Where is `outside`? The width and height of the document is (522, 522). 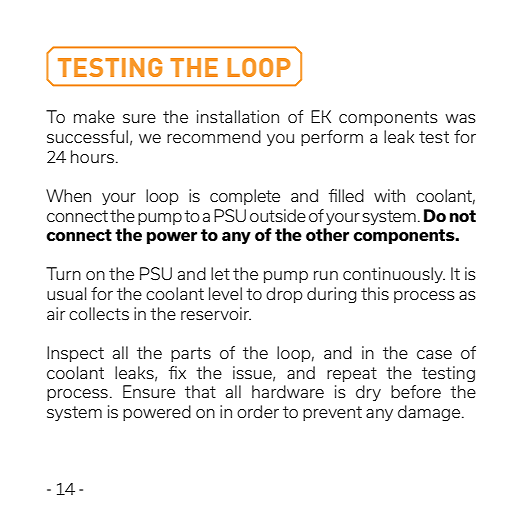 outside is located at coordinates (278, 215).
